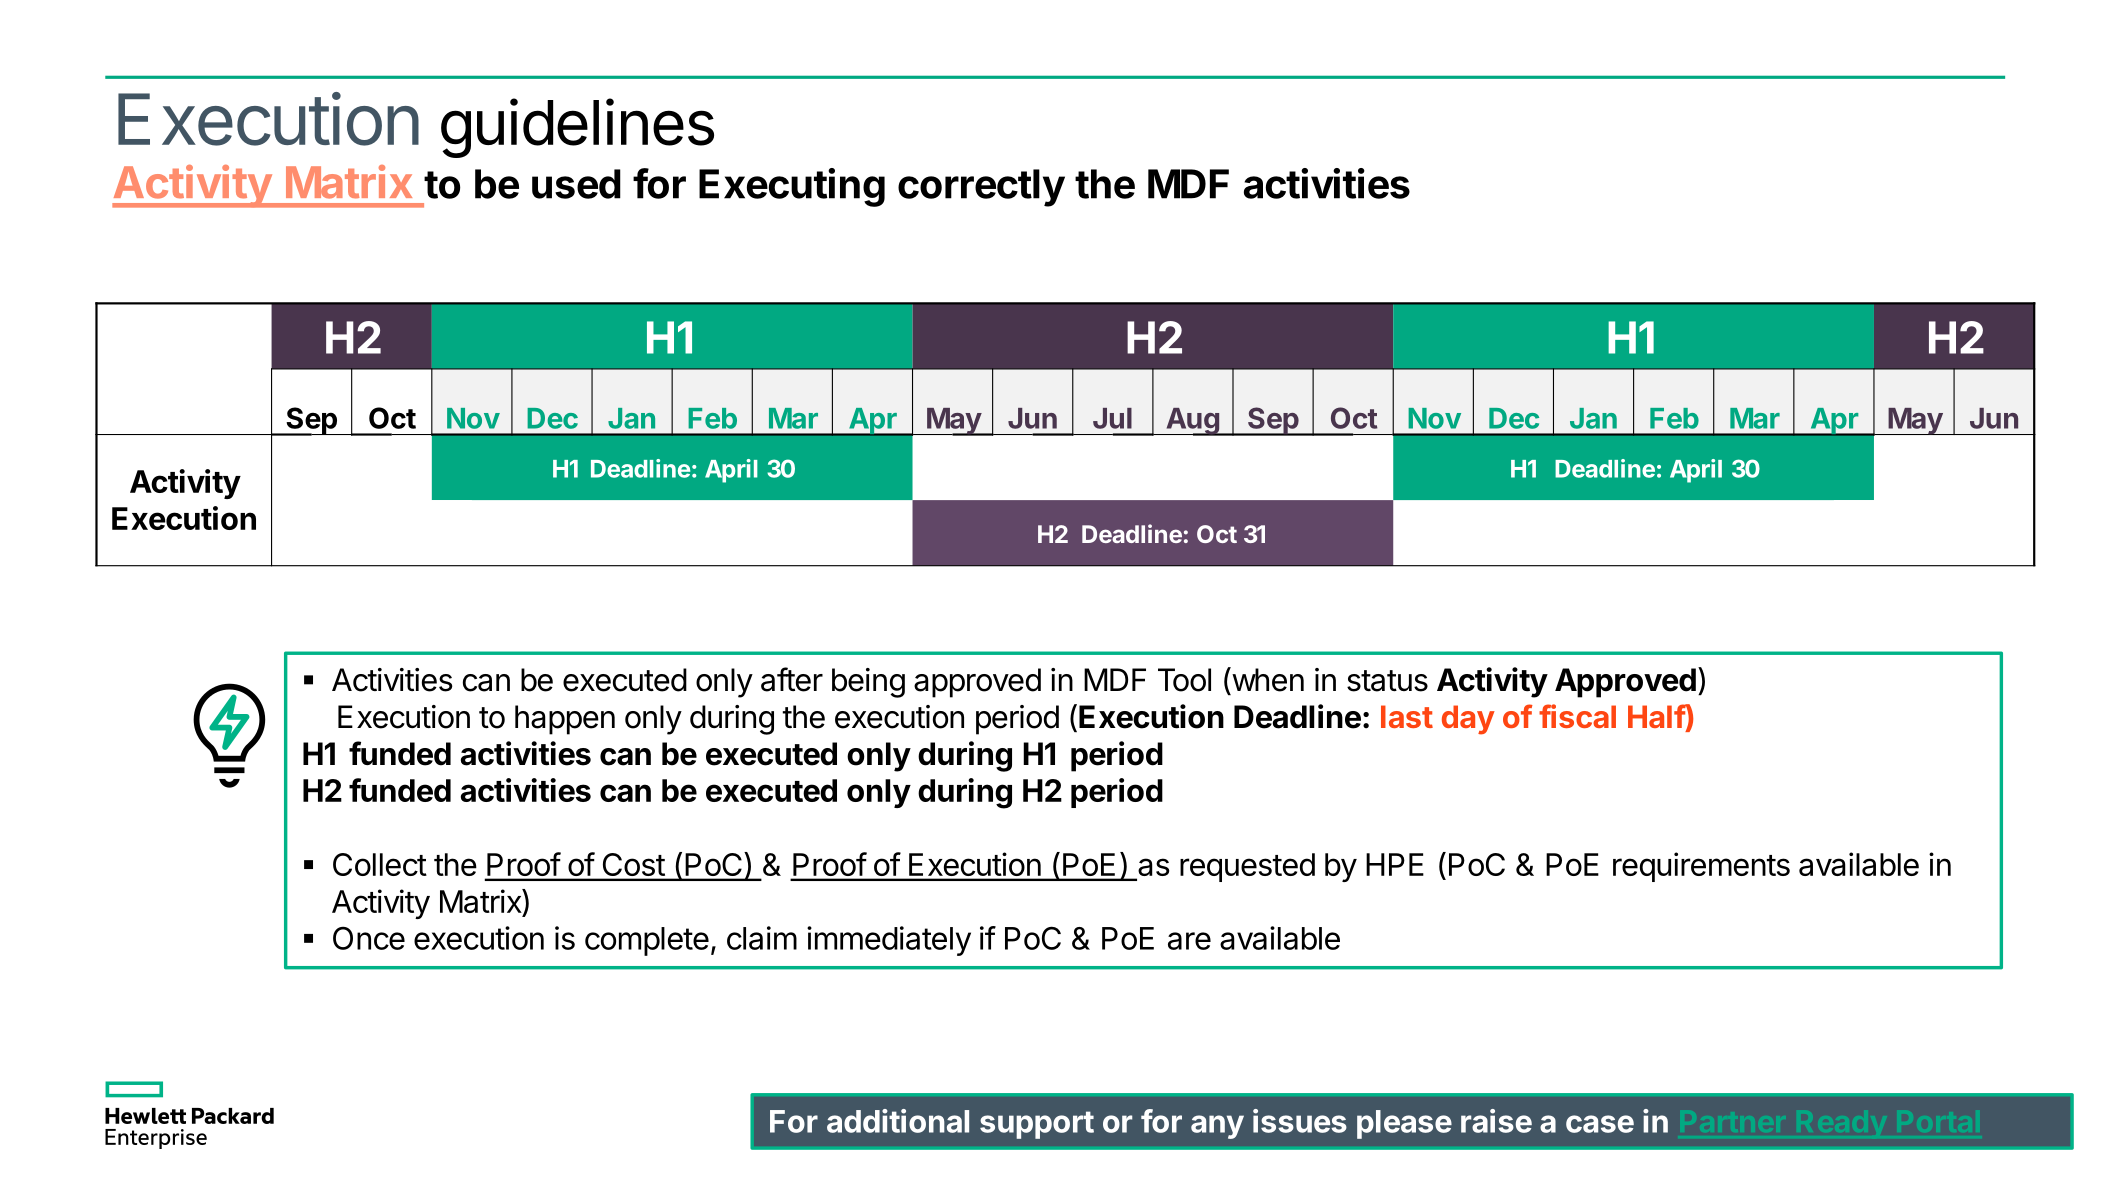 The height and width of the image is (1187, 2111). I want to click on happen, so click(565, 720).
